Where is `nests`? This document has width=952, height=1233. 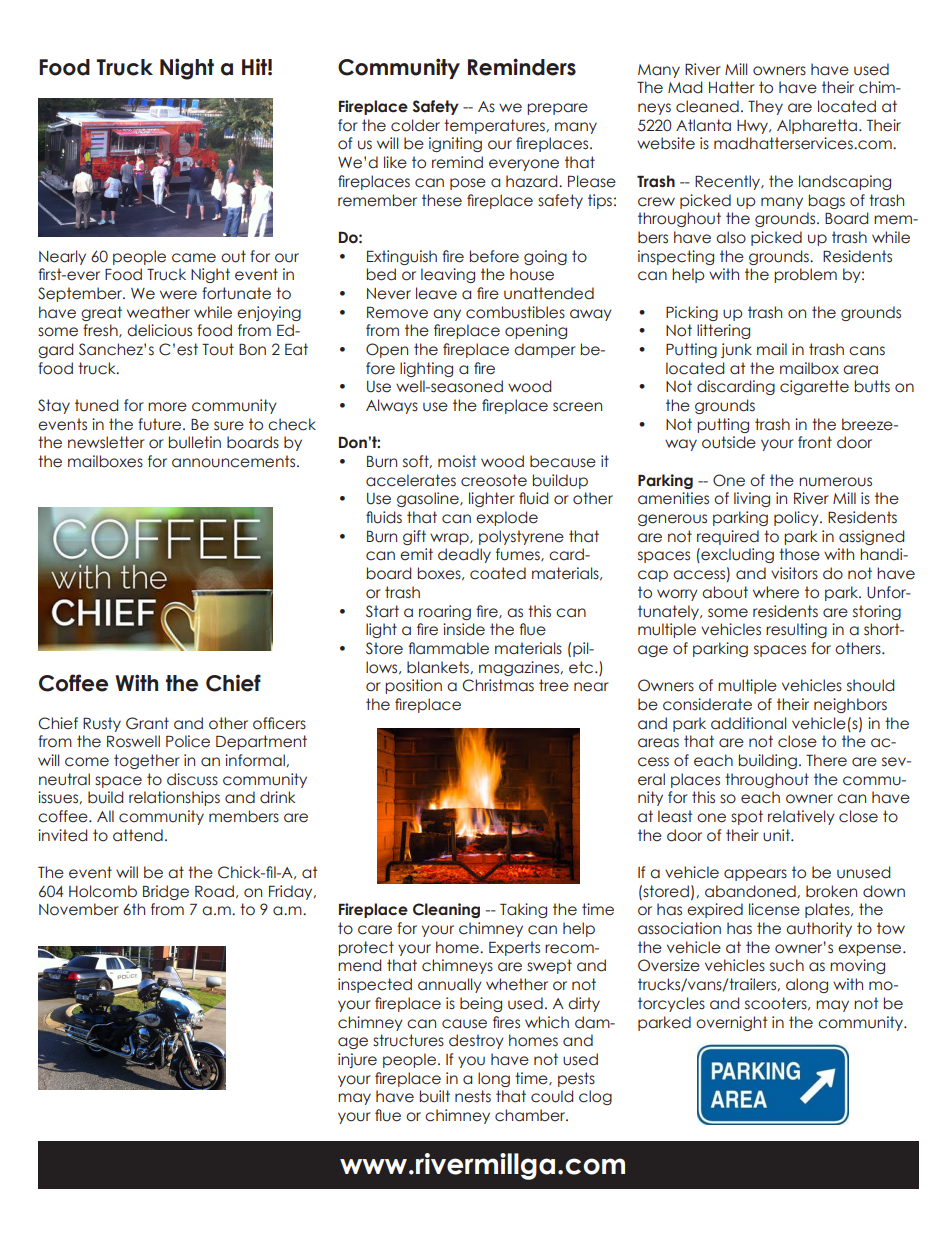 nests is located at coordinates (473, 1096).
